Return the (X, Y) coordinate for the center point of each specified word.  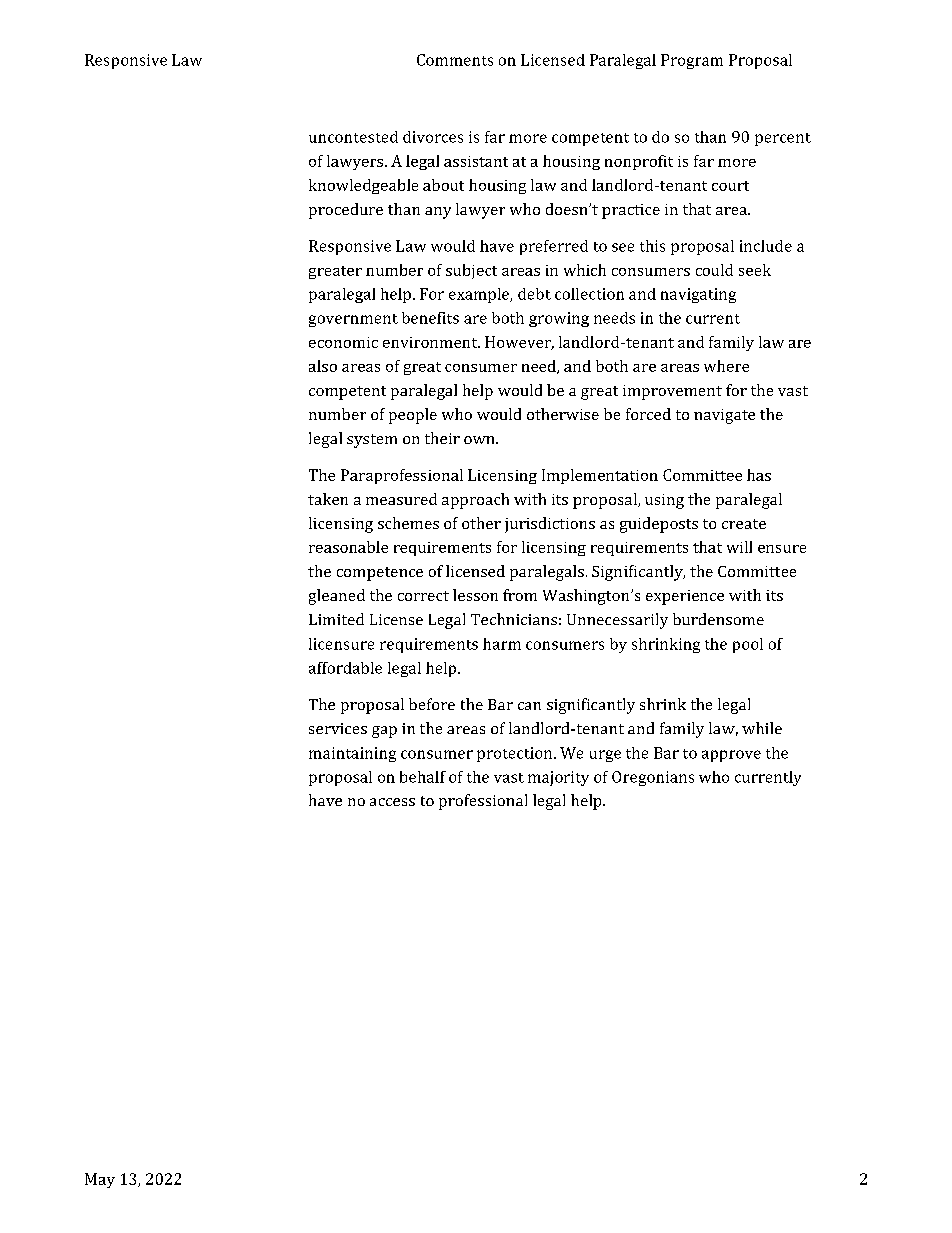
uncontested (353, 137)
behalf (423, 777)
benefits (430, 318)
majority (558, 778)
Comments (455, 60)
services (338, 728)
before (432, 704)
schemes (408, 523)
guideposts (659, 525)
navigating (698, 295)
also (323, 366)
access (392, 802)
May (100, 1180)
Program (692, 61)
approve (731, 756)
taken (328, 499)
